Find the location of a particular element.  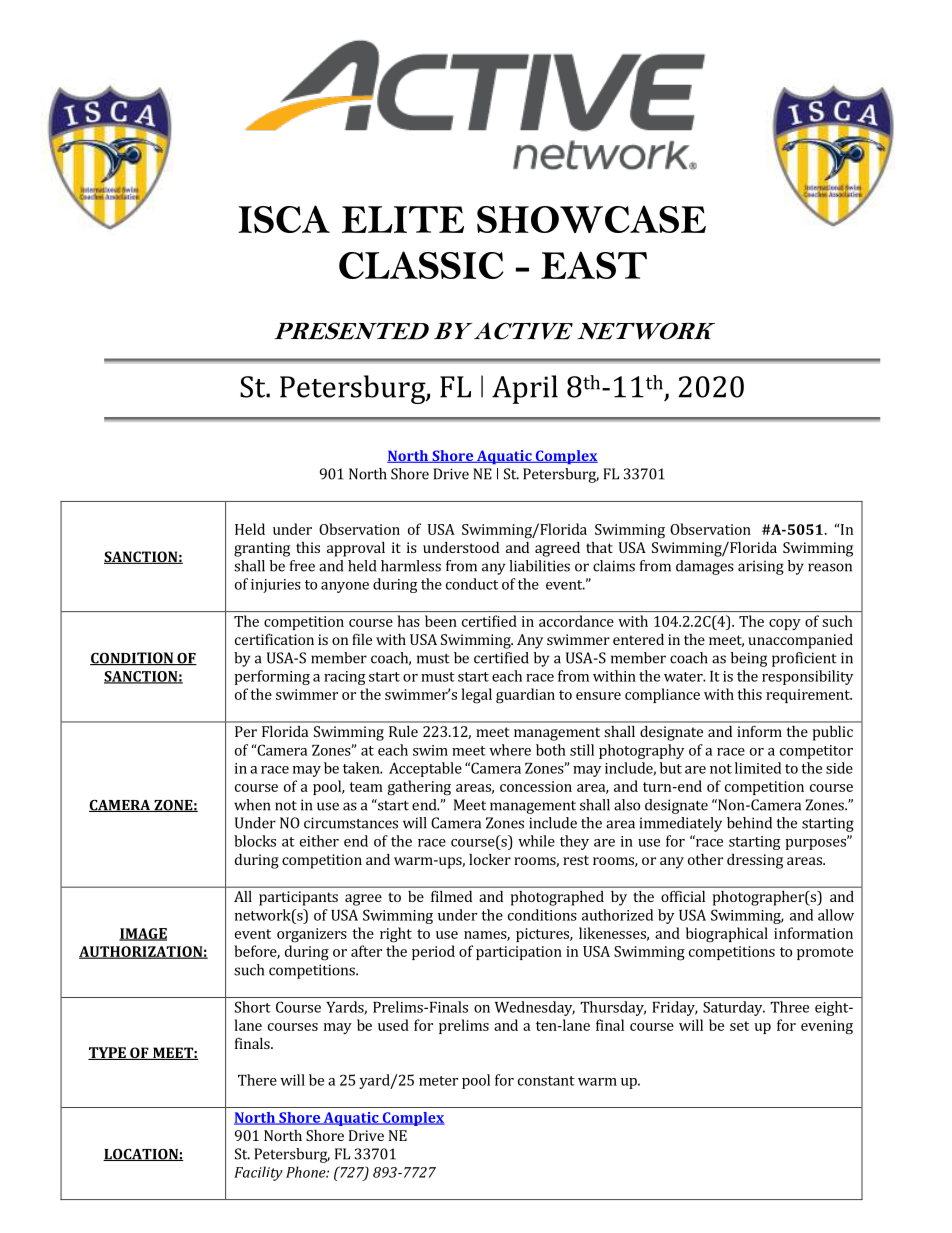

being is located at coordinates (749, 659).
